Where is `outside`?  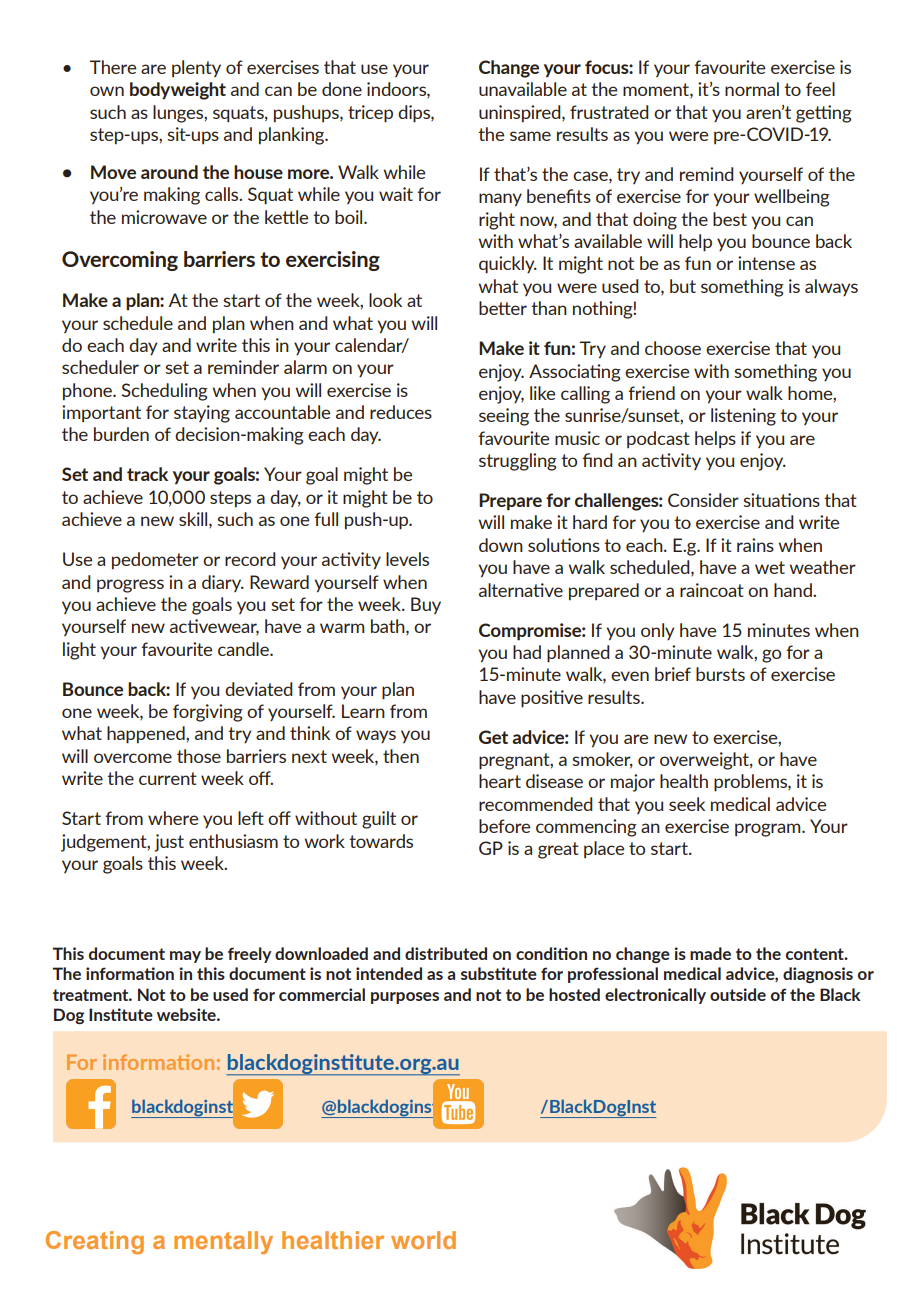 outside is located at coordinates (738, 994).
